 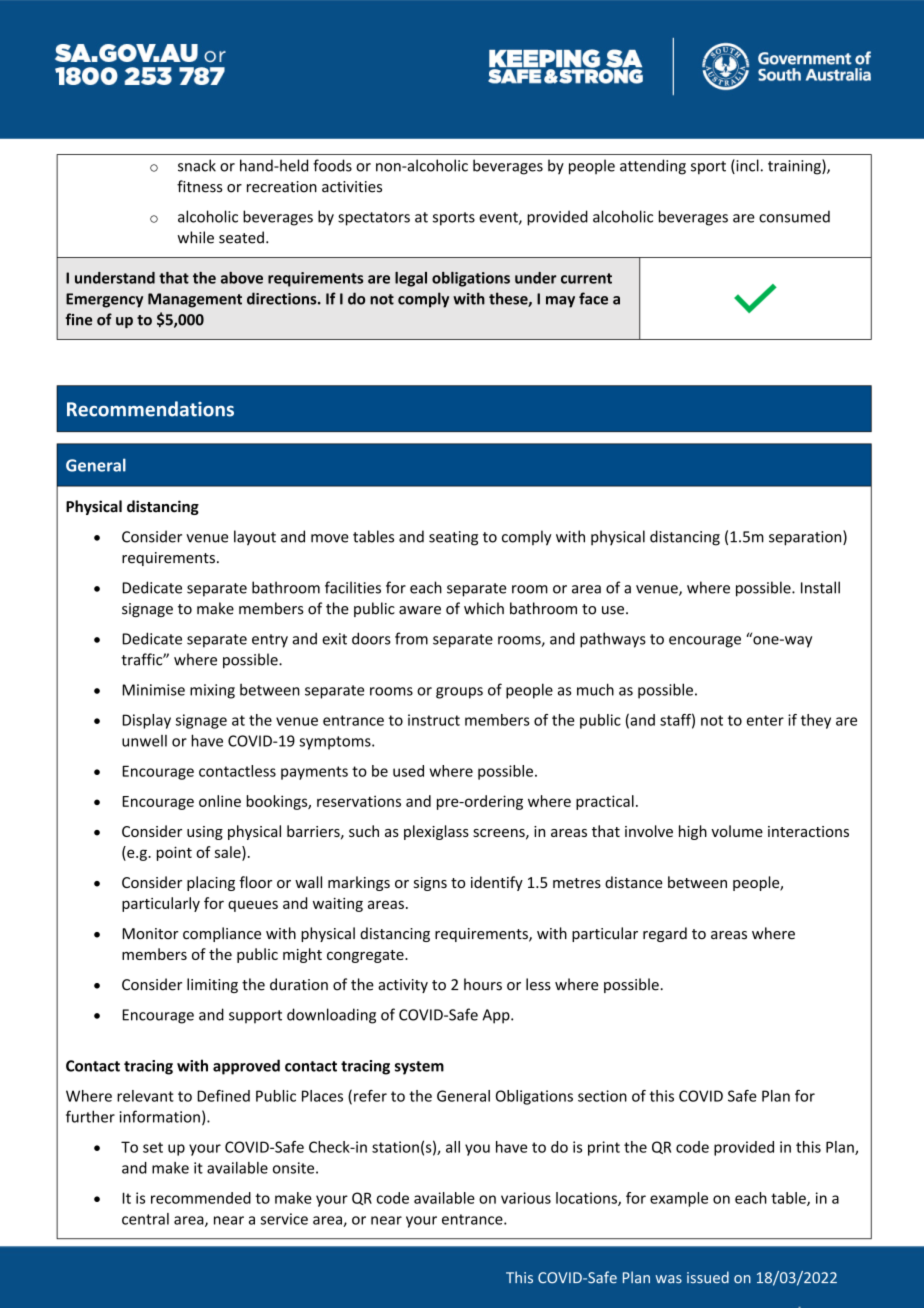 I want to click on limiting, so click(x=212, y=985).
